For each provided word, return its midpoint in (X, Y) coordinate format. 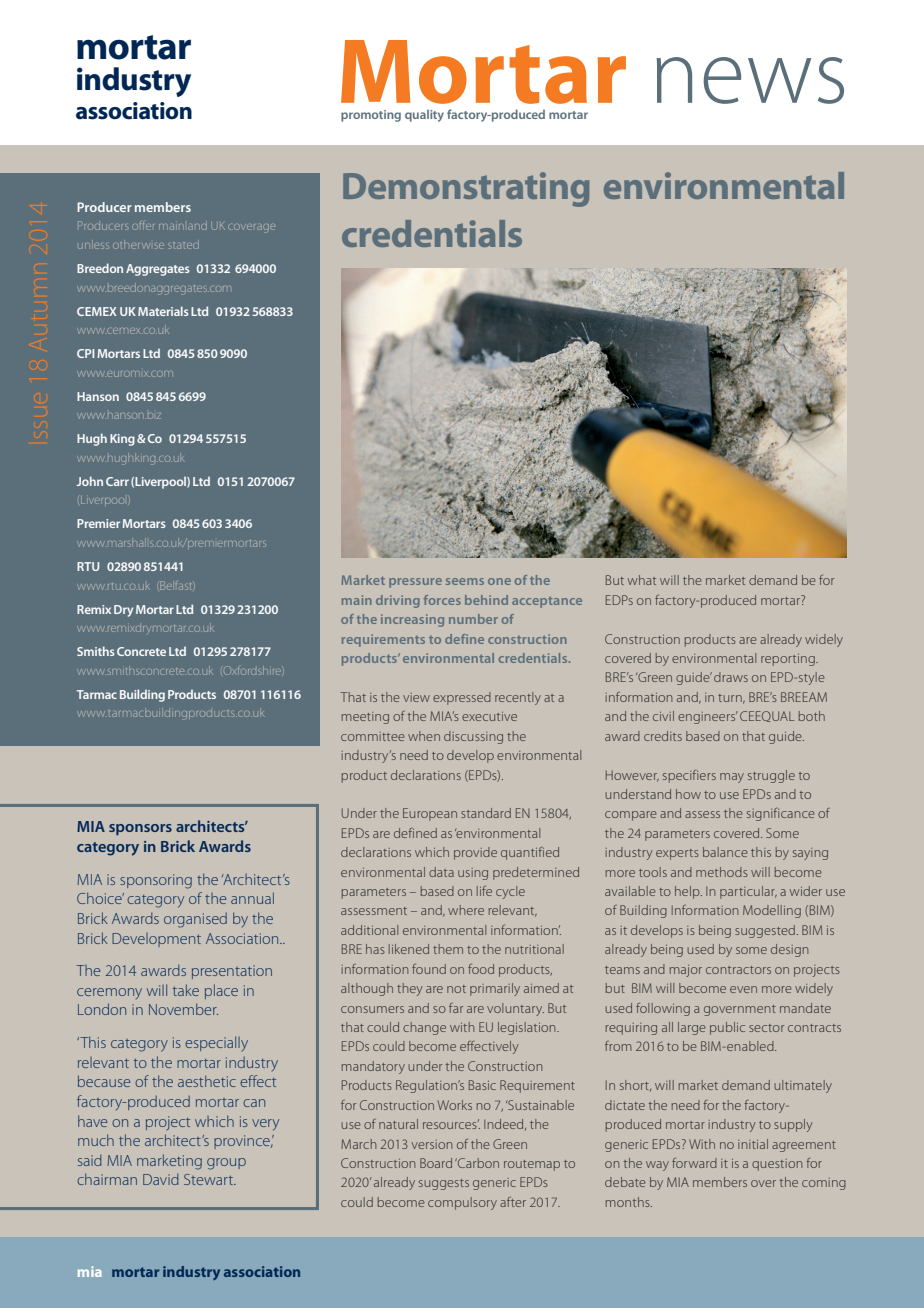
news (750, 80)
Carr (117, 481)
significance (781, 814)
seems (465, 581)
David (161, 1179)
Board (436, 1163)
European (430, 814)
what (642, 580)
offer (143, 226)
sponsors (140, 829)
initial (753, 1144)
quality (424, 116)
